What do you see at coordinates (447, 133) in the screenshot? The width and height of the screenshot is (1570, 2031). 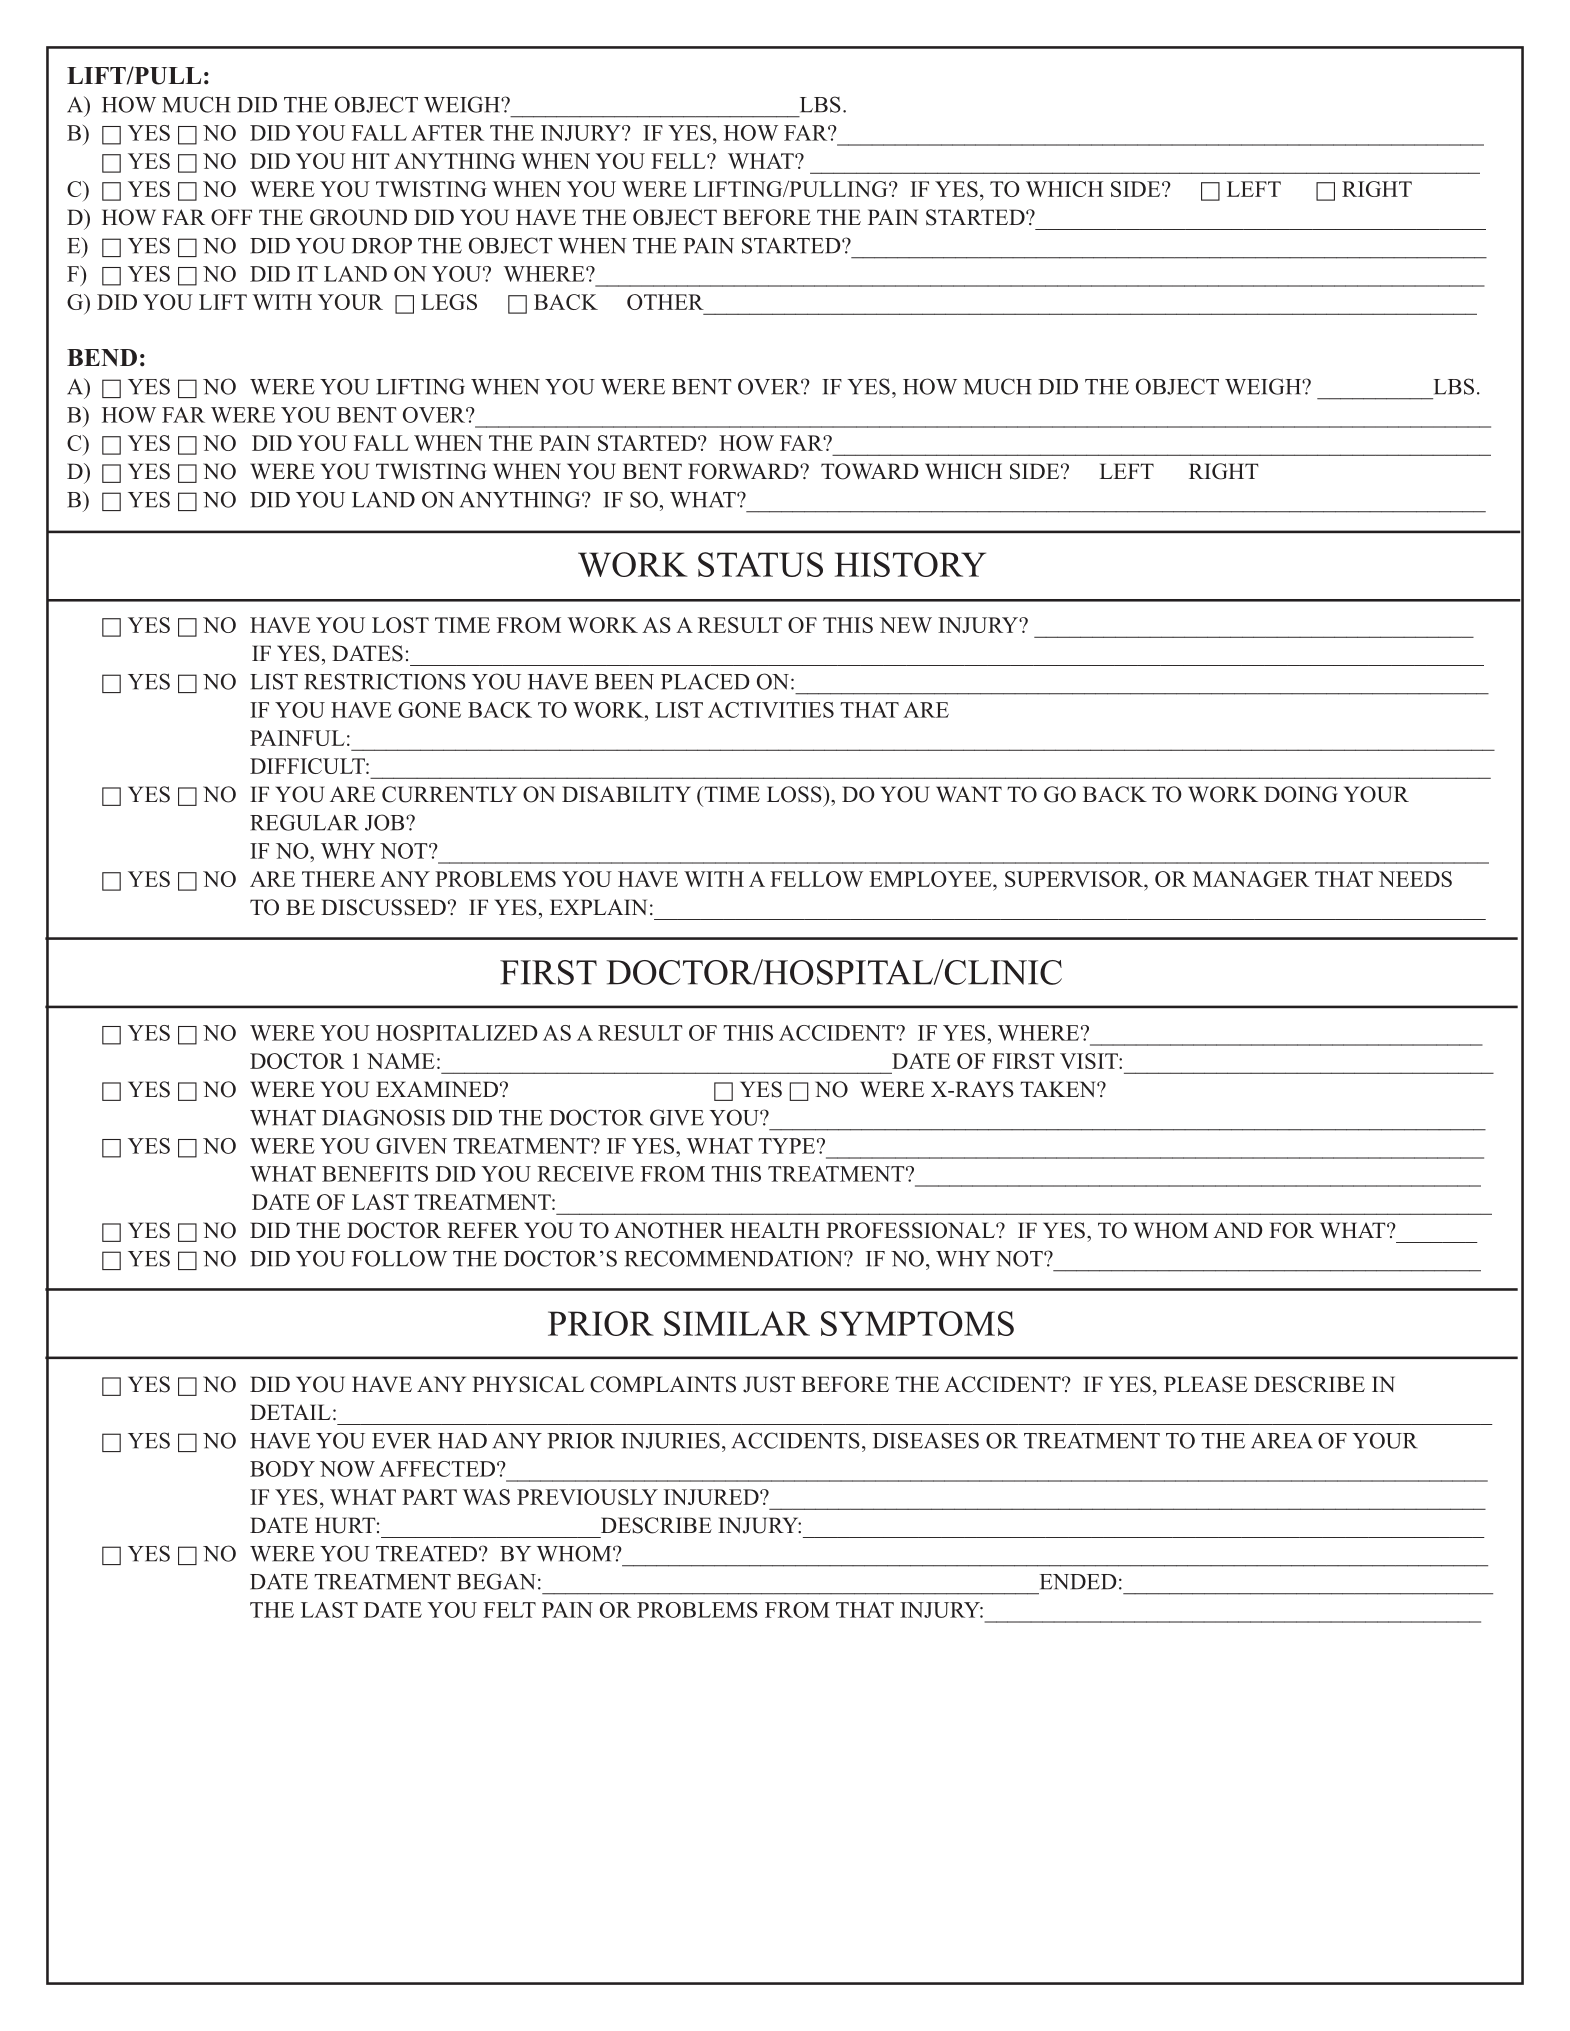 I see `AFTER` at bounding box center [447, 133].
